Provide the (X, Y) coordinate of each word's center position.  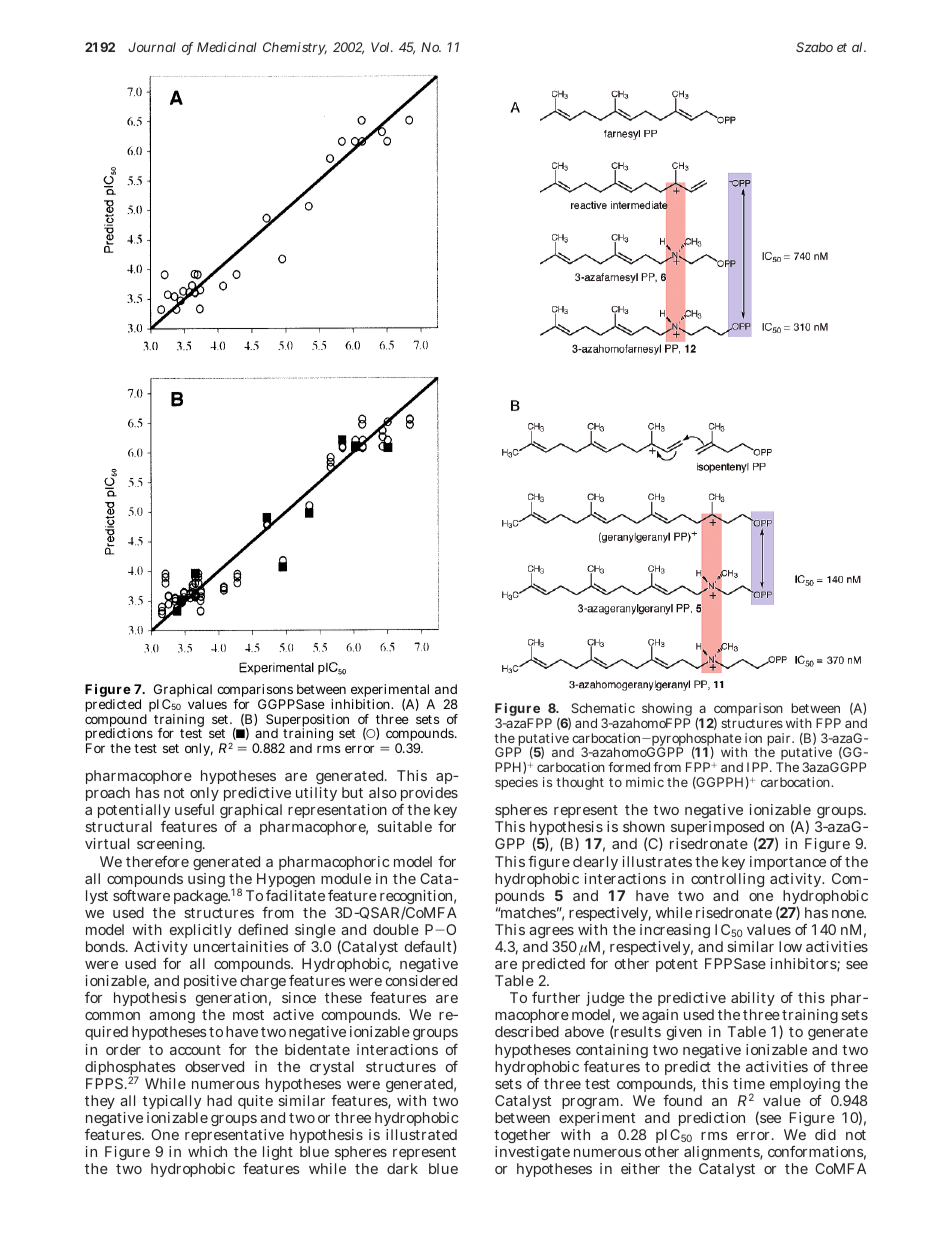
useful (194, 809)
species (516, 783)
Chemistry (295, 48)
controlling (727, 880)
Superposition (307, 722)
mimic (645, 782)
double (396, 929)
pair (780, 739)
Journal (152, 47)
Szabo (814, 47)
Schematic (603, 708)
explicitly (201, 933)
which (207, 1151)
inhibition (362, 704)
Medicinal (227, 47)
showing (667, 711)
